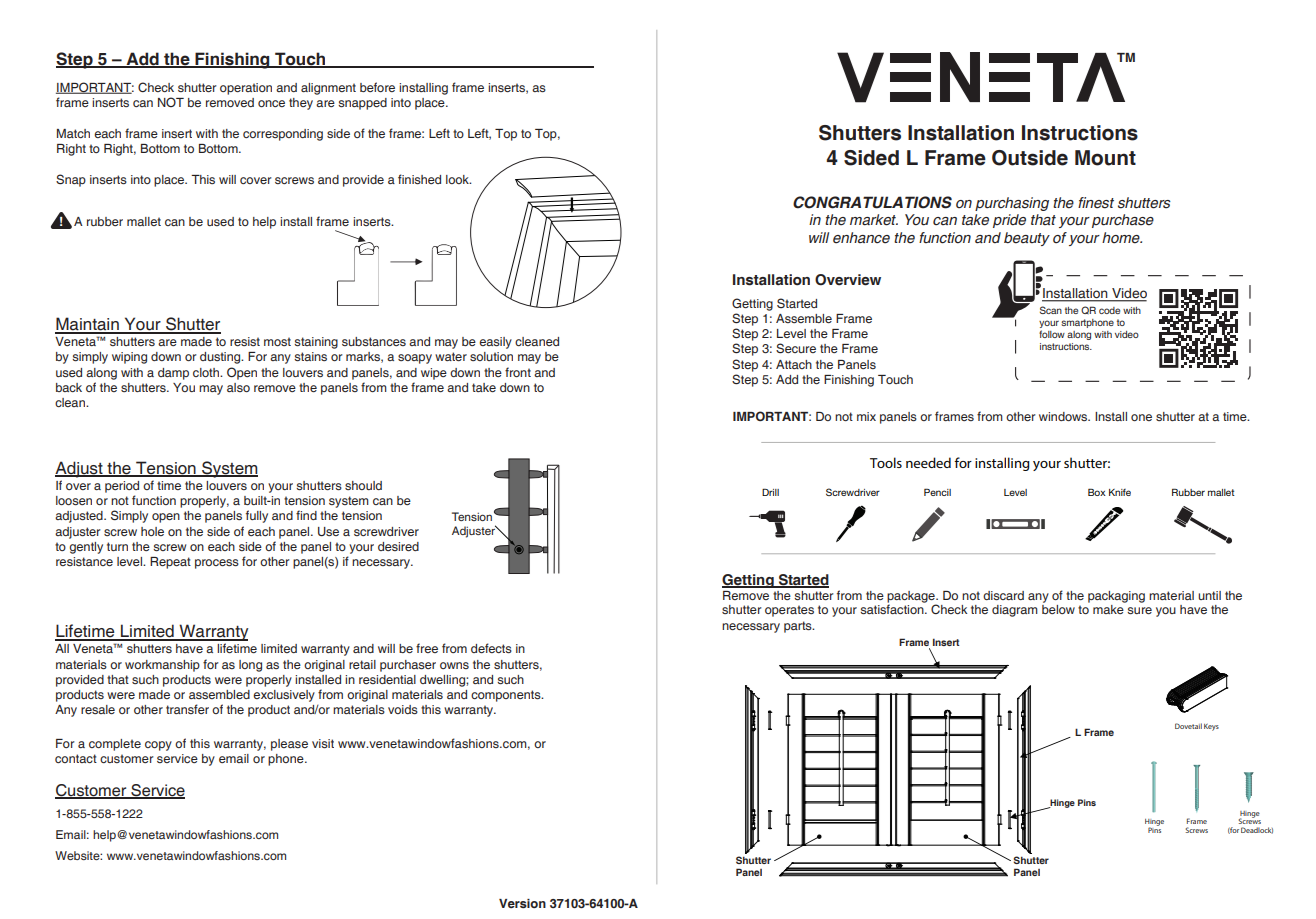 The height and width of the screenshot is (919, 1316). I want to click on Mount, so click(1105, 158).
